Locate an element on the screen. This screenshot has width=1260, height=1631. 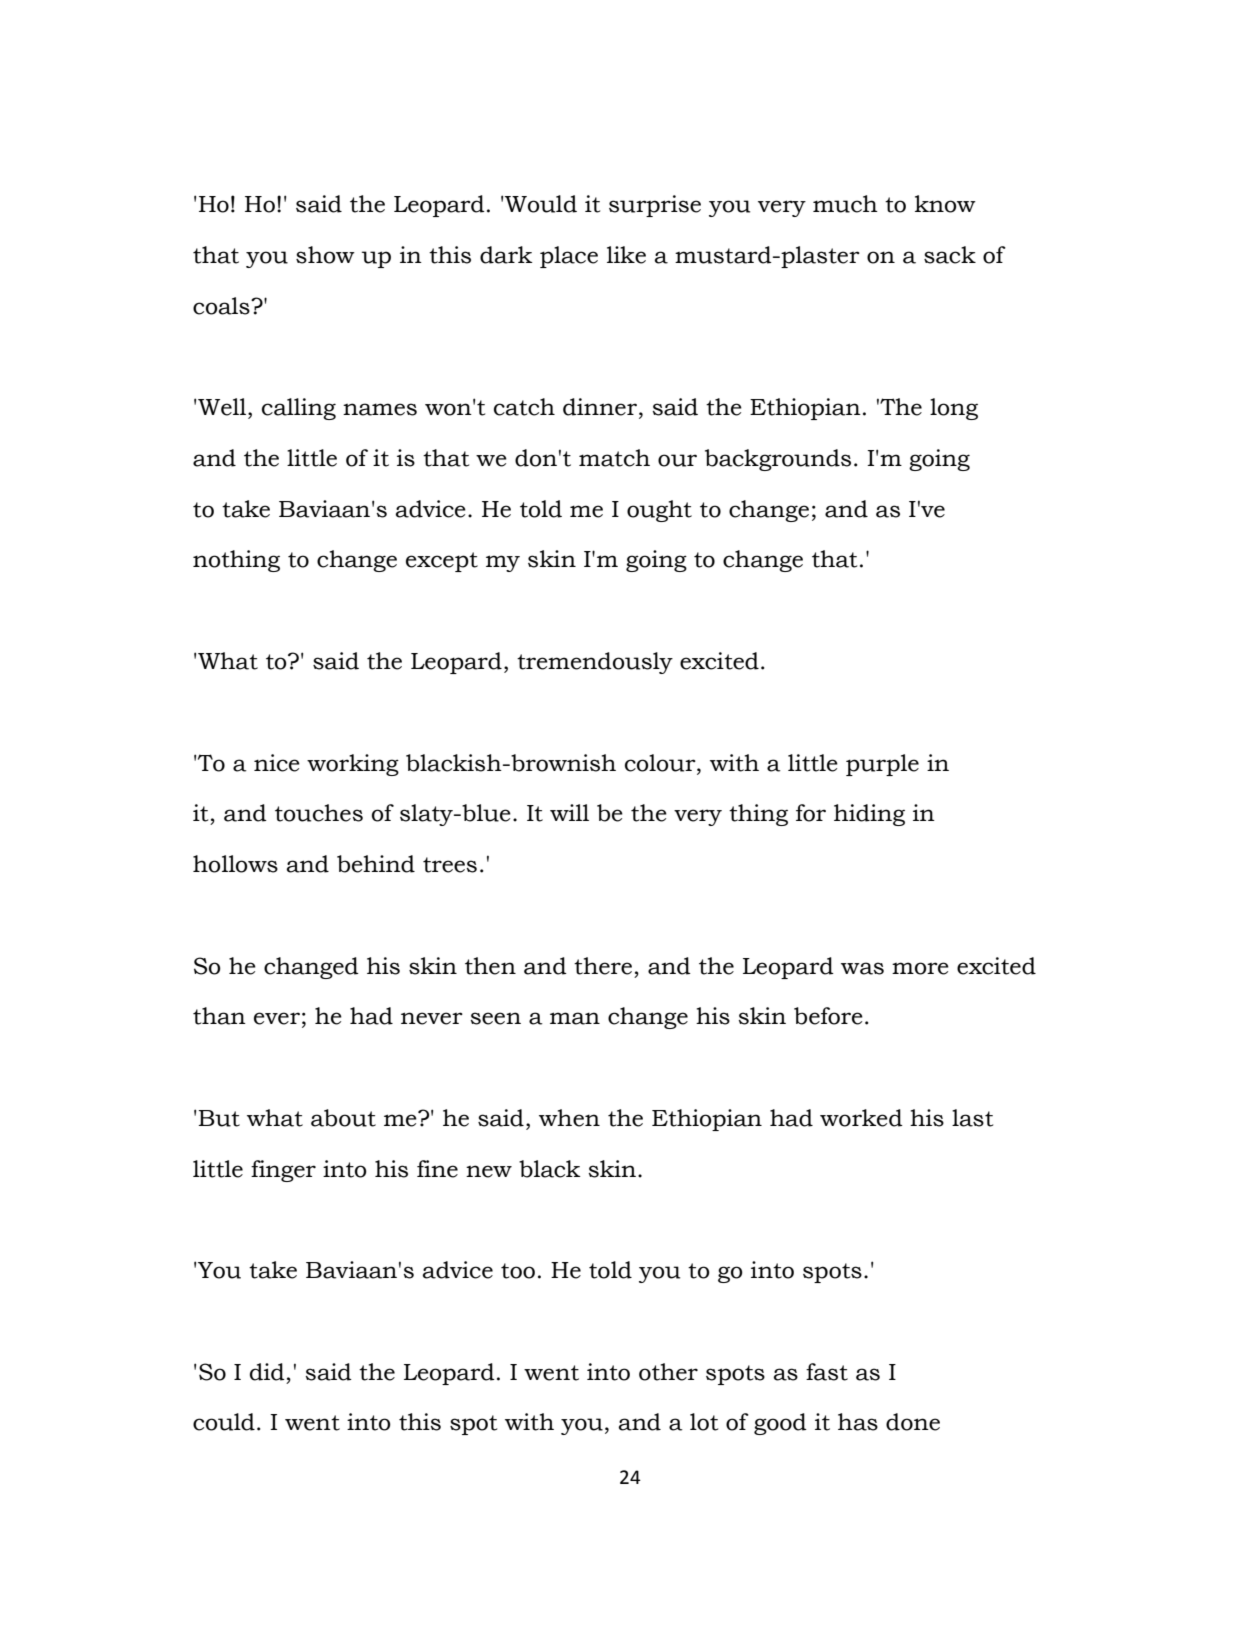
before is located at coordinates (828, 1016).
